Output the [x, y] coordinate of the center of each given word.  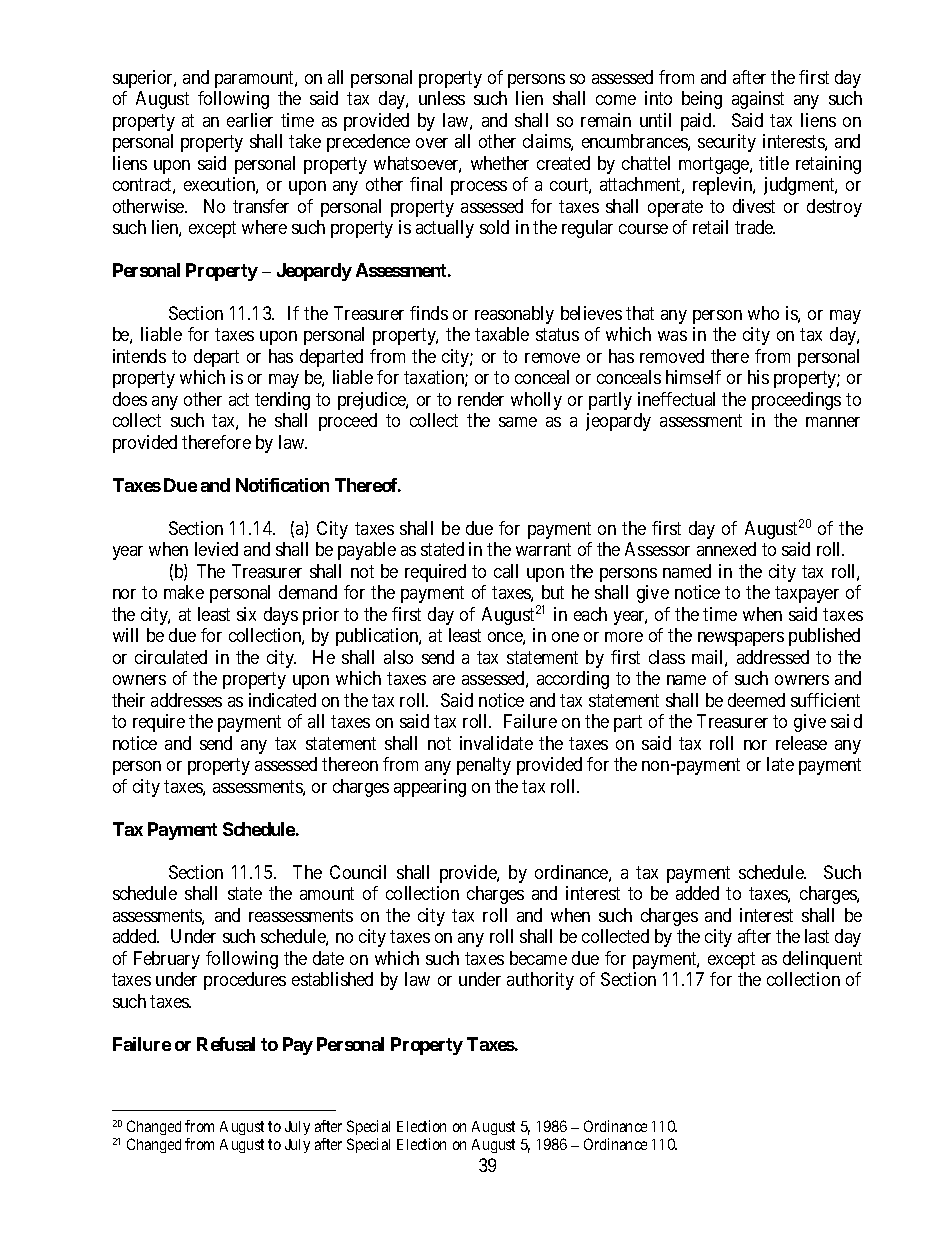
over [432, 143]
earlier [250, 120]
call [506, 571]
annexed [726, 549]
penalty [484, 766]
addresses [186, 700]
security [727, 143]
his [758, 377]
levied [216, 549]
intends [139, 356]
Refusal [226, 1044]
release [801, 743]
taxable [502, 334]
